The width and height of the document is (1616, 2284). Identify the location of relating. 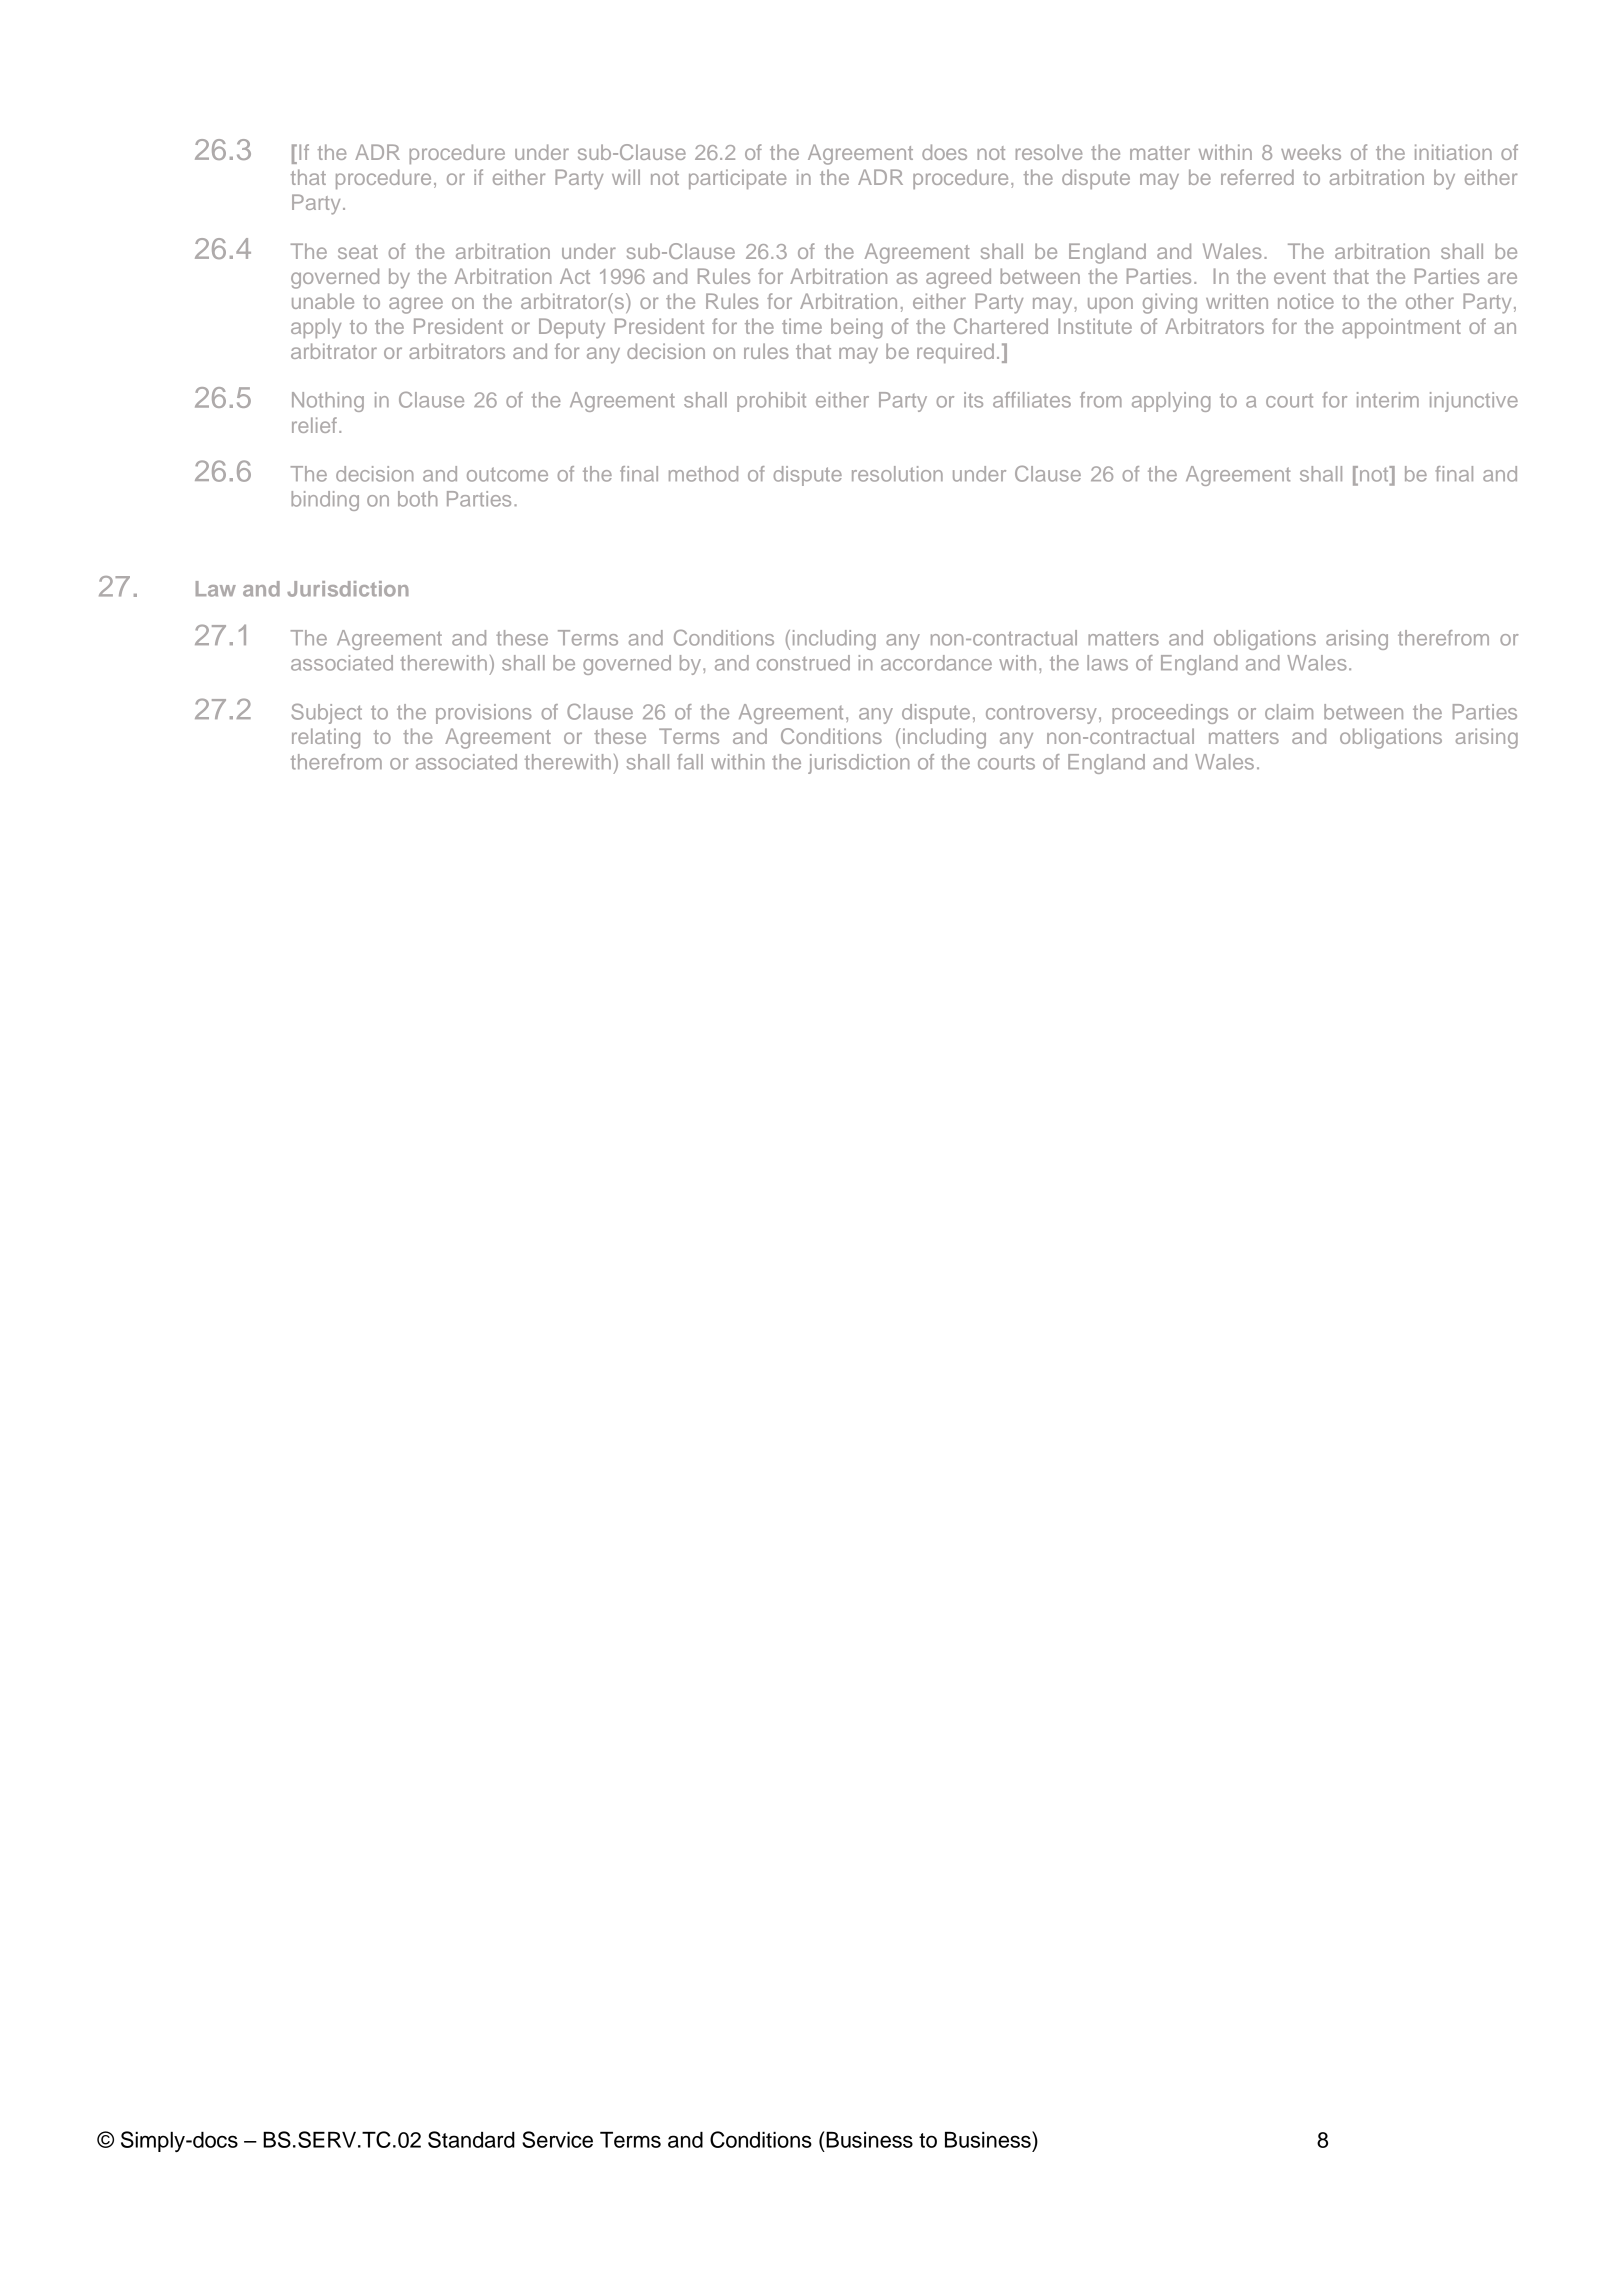
(326, 738).
